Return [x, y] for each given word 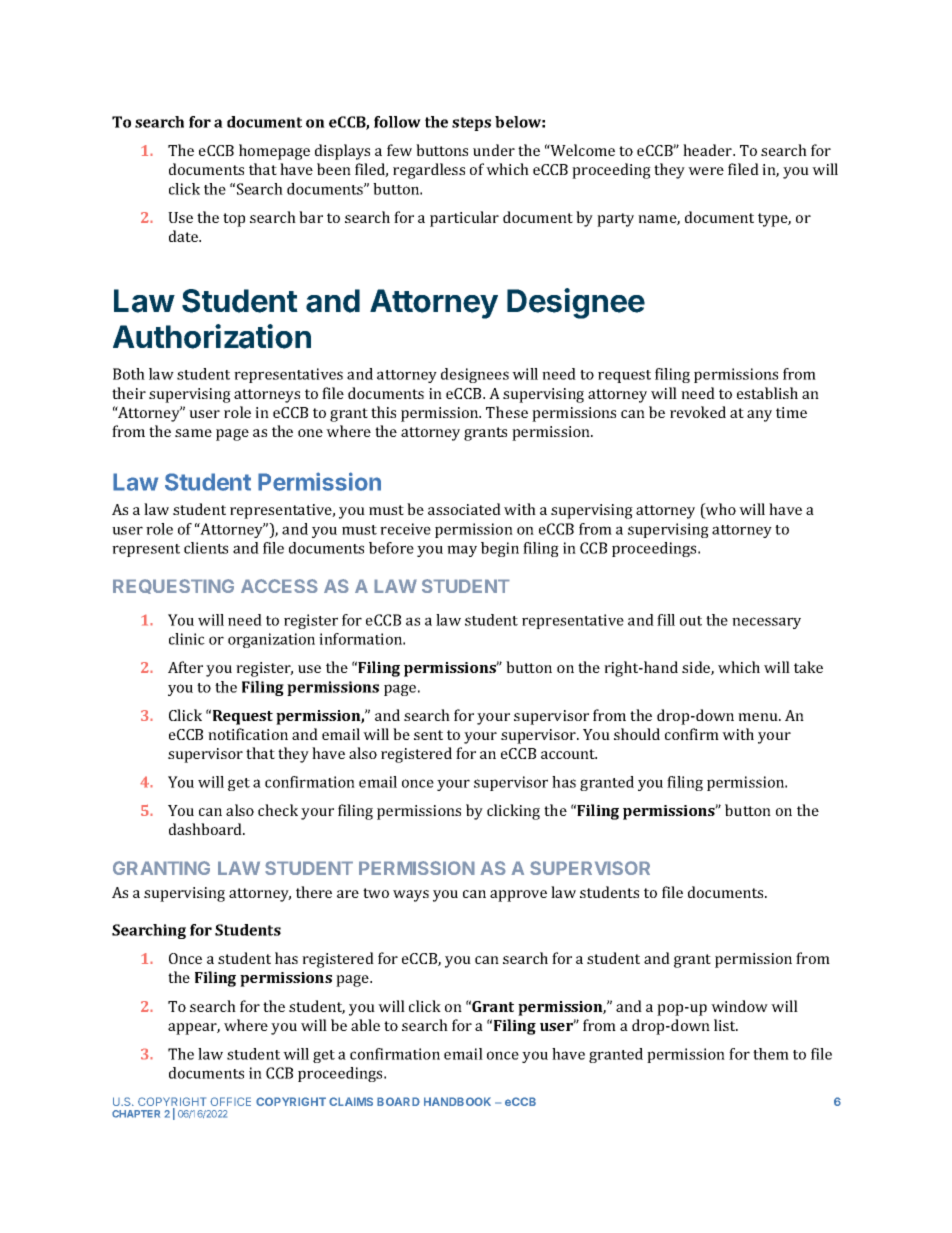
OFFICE [230, 1101]
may [462, 551]
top [234, 220]
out [691, 621]
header [708, 150]
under [494, 150]
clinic [187, 639]
